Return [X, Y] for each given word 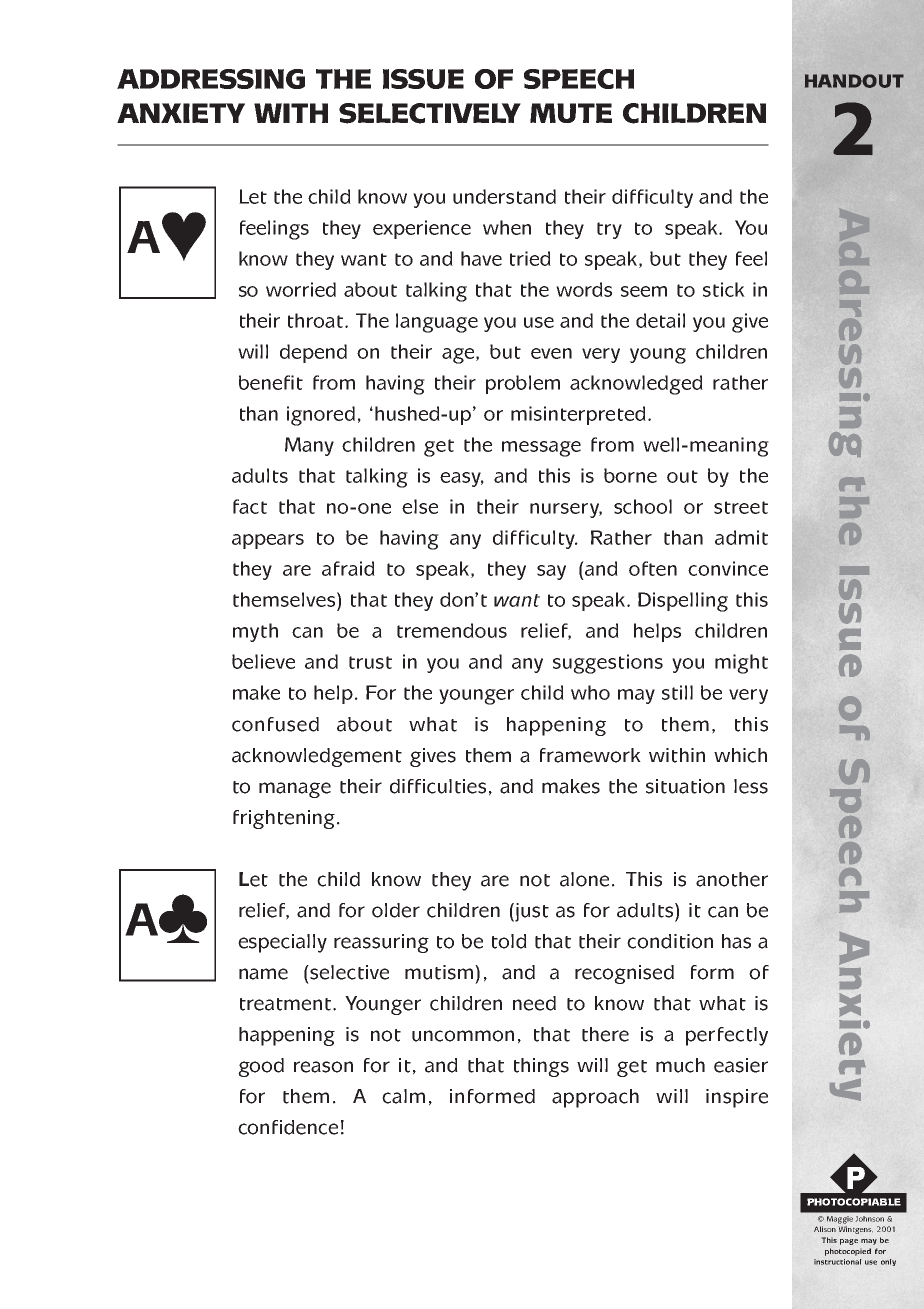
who [590, 692]
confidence [288, 1127]
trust [370, 662]
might [741, 664]
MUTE [571, 113]
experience [422, 229]
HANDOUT [854, 81]
